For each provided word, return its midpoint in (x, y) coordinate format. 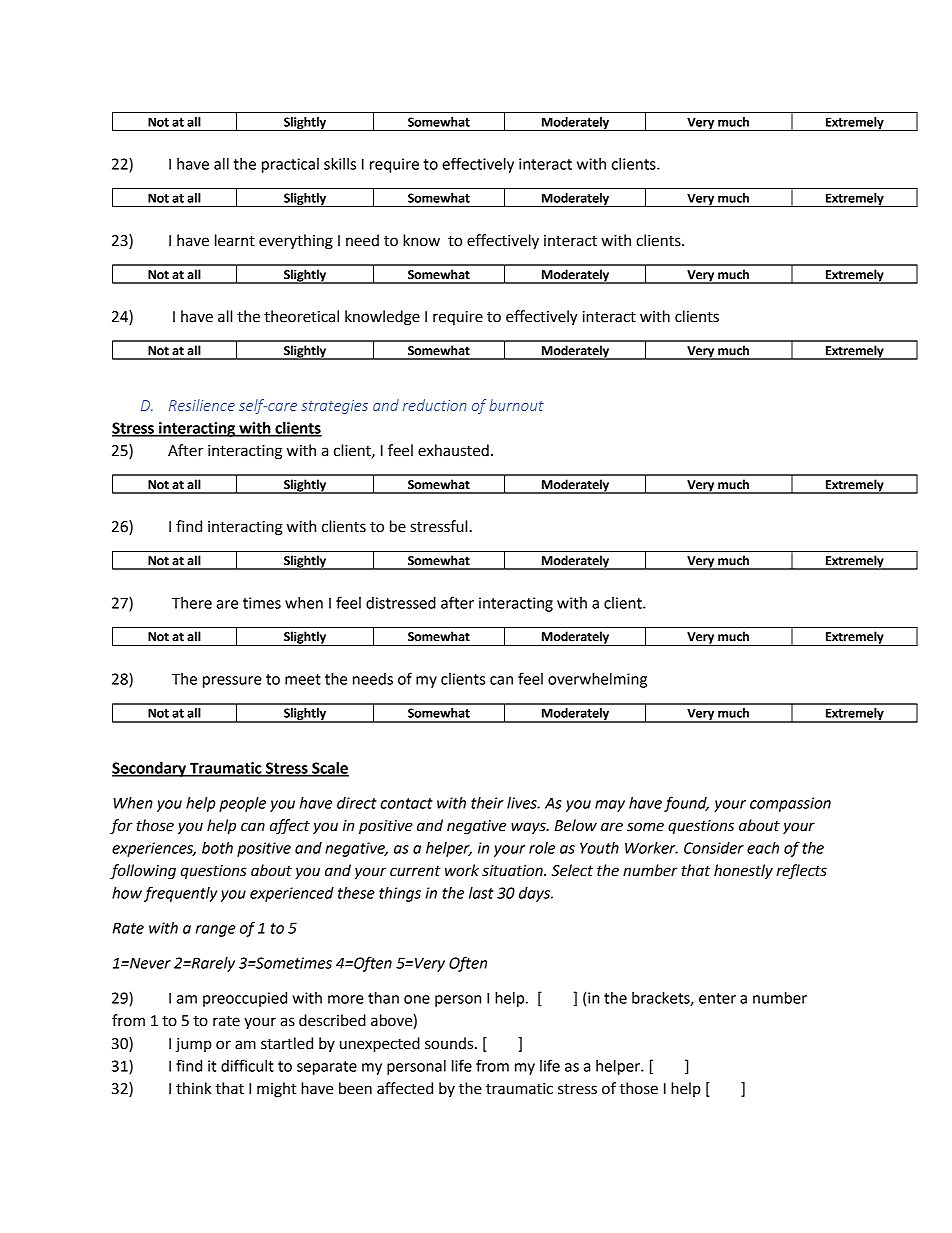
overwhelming (597, 680)
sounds (450, 1043)
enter (717, 998)
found (686, 804)
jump (193, 1045)
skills (340, 164)
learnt (235, 240)
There (192, 603)
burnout (516, 405)
